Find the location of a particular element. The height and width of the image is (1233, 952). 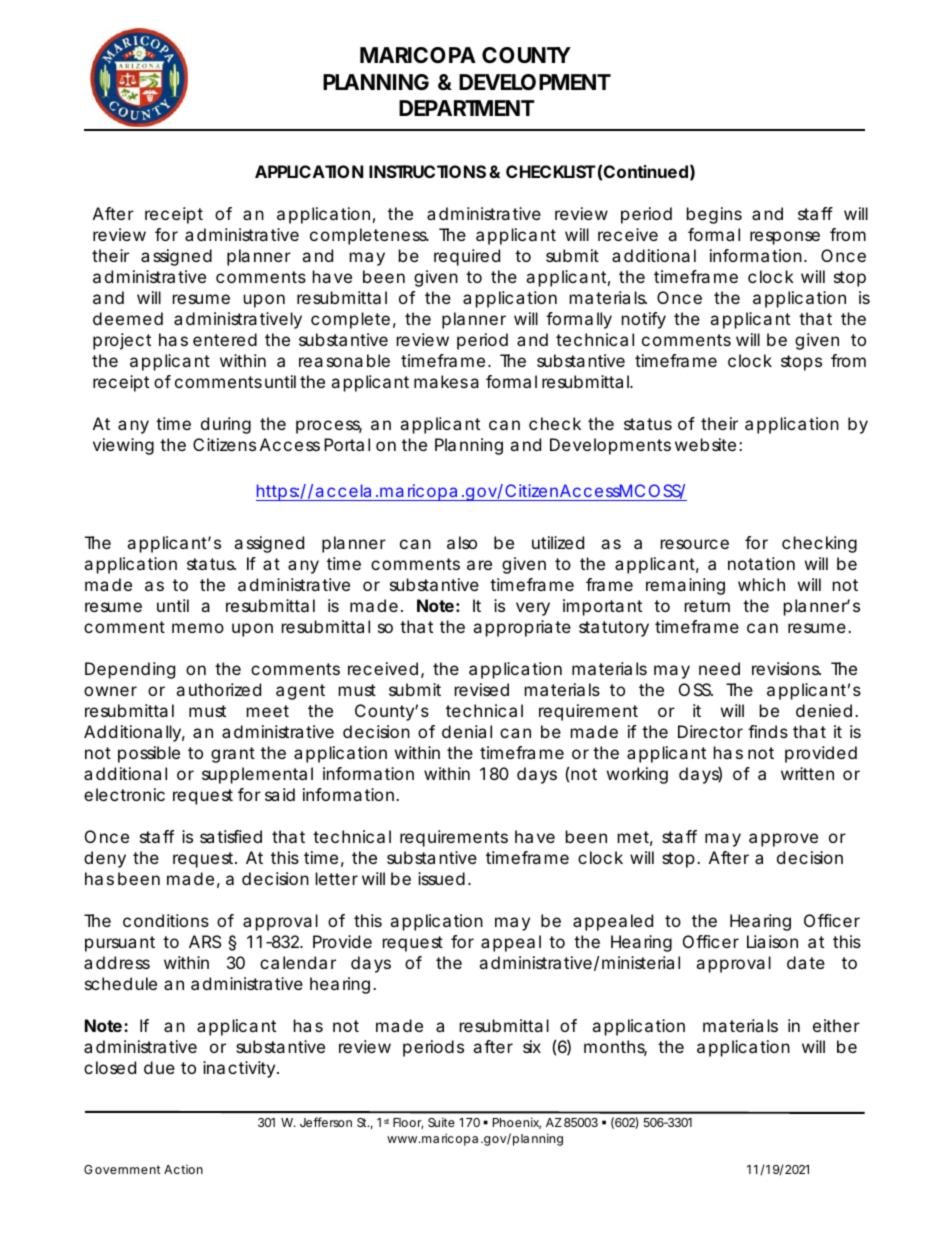

memo is located at coordinates (198, 628).
